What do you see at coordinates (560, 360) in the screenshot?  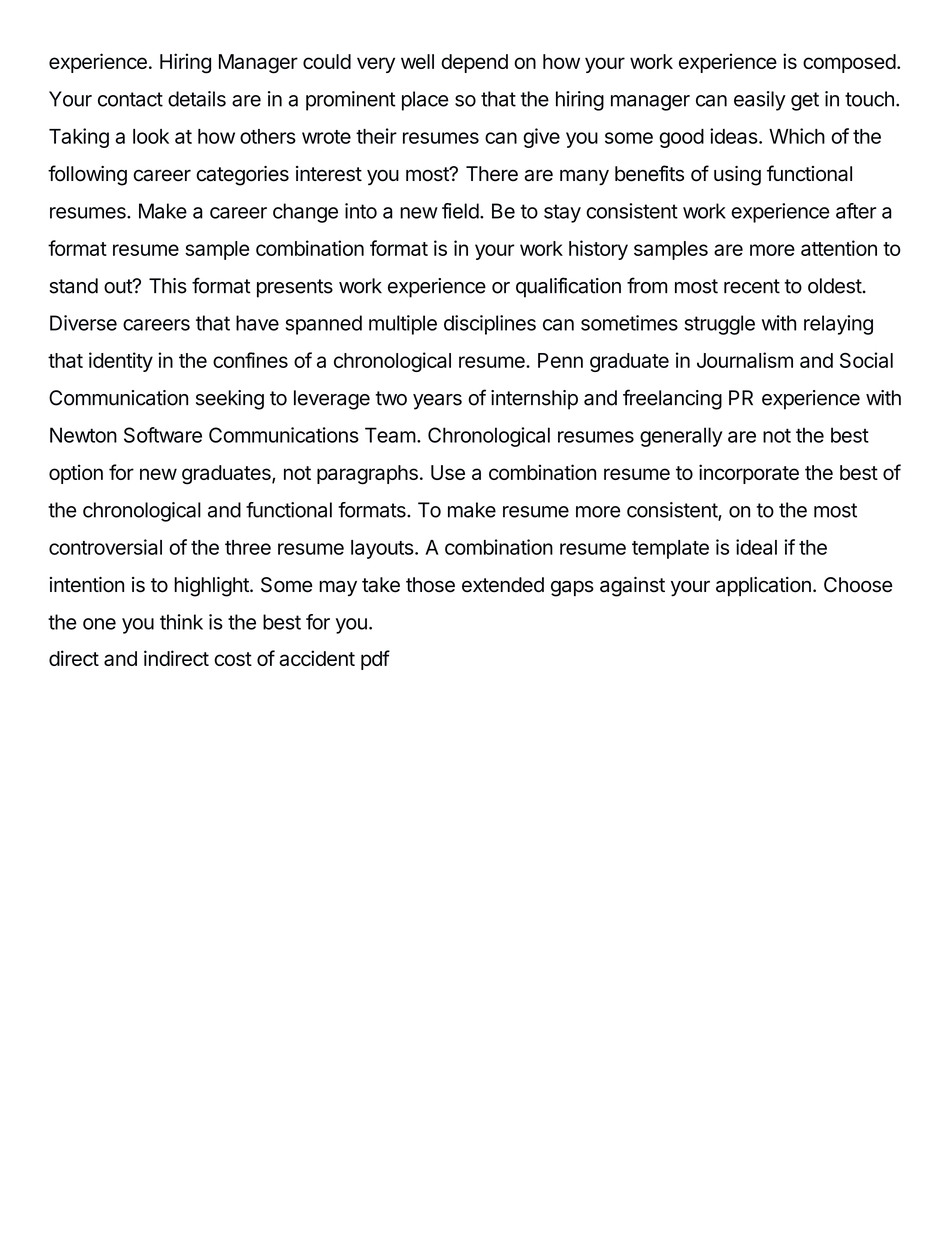 I see `Penn` at bounding box center [560, 360].
